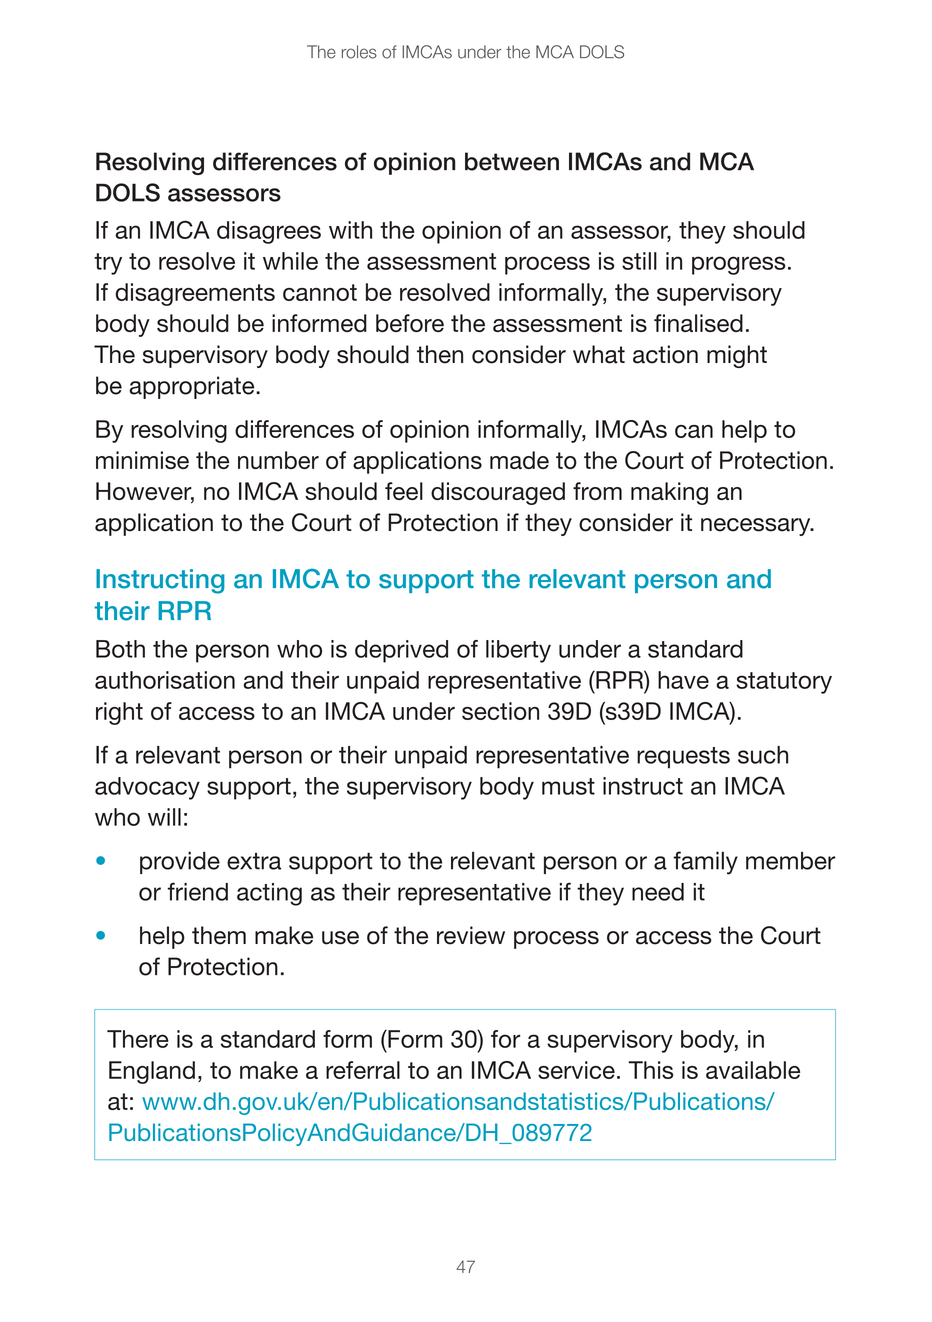  What do you see at coordinates (512, 161) in the image?
I see `between` at bounding box center [512, 161].
